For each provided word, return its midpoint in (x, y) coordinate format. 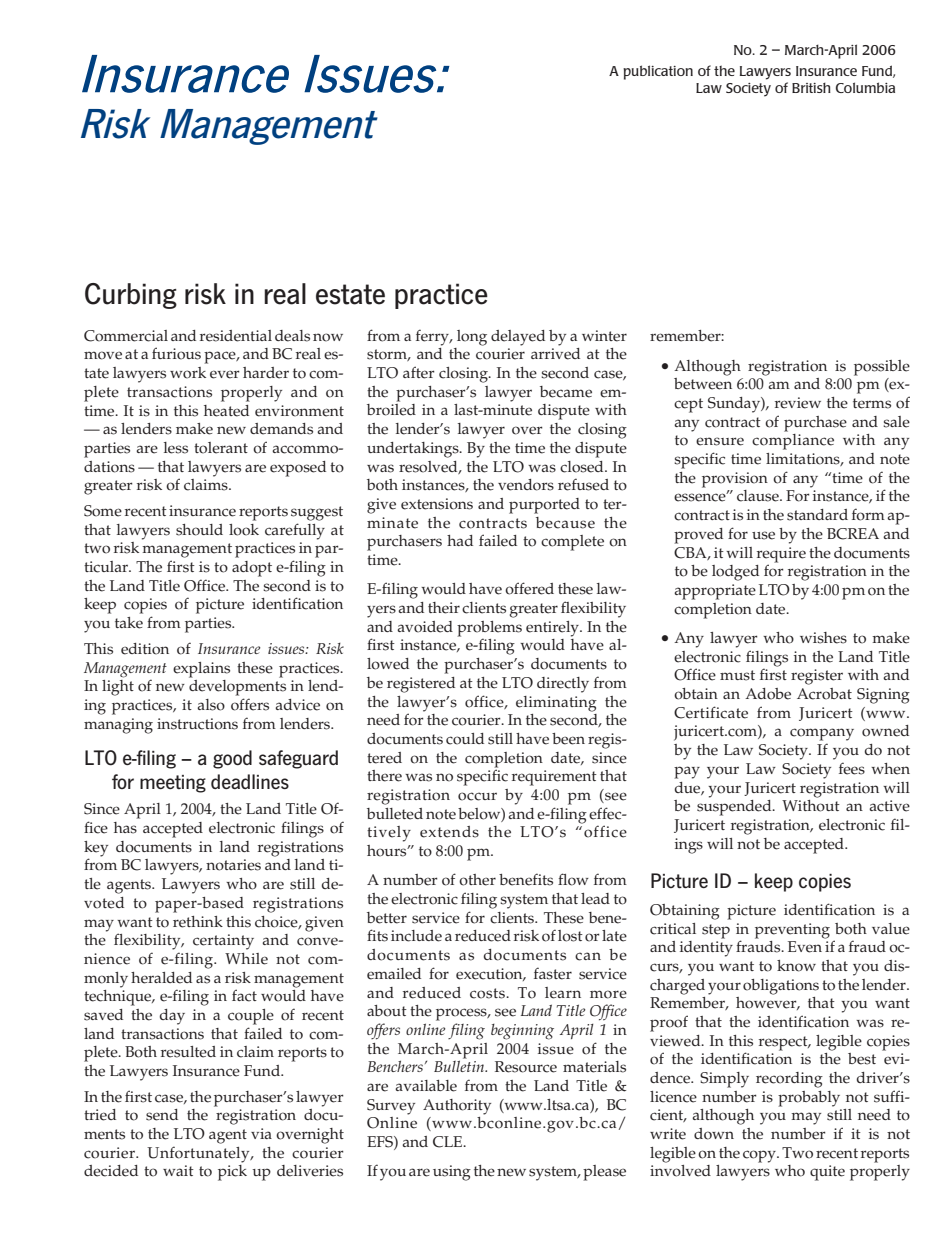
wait (178, 1170)
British (811, 87)
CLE (449, 1142)
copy (760, 1156)
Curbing (131, 296)
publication (658, 72)
